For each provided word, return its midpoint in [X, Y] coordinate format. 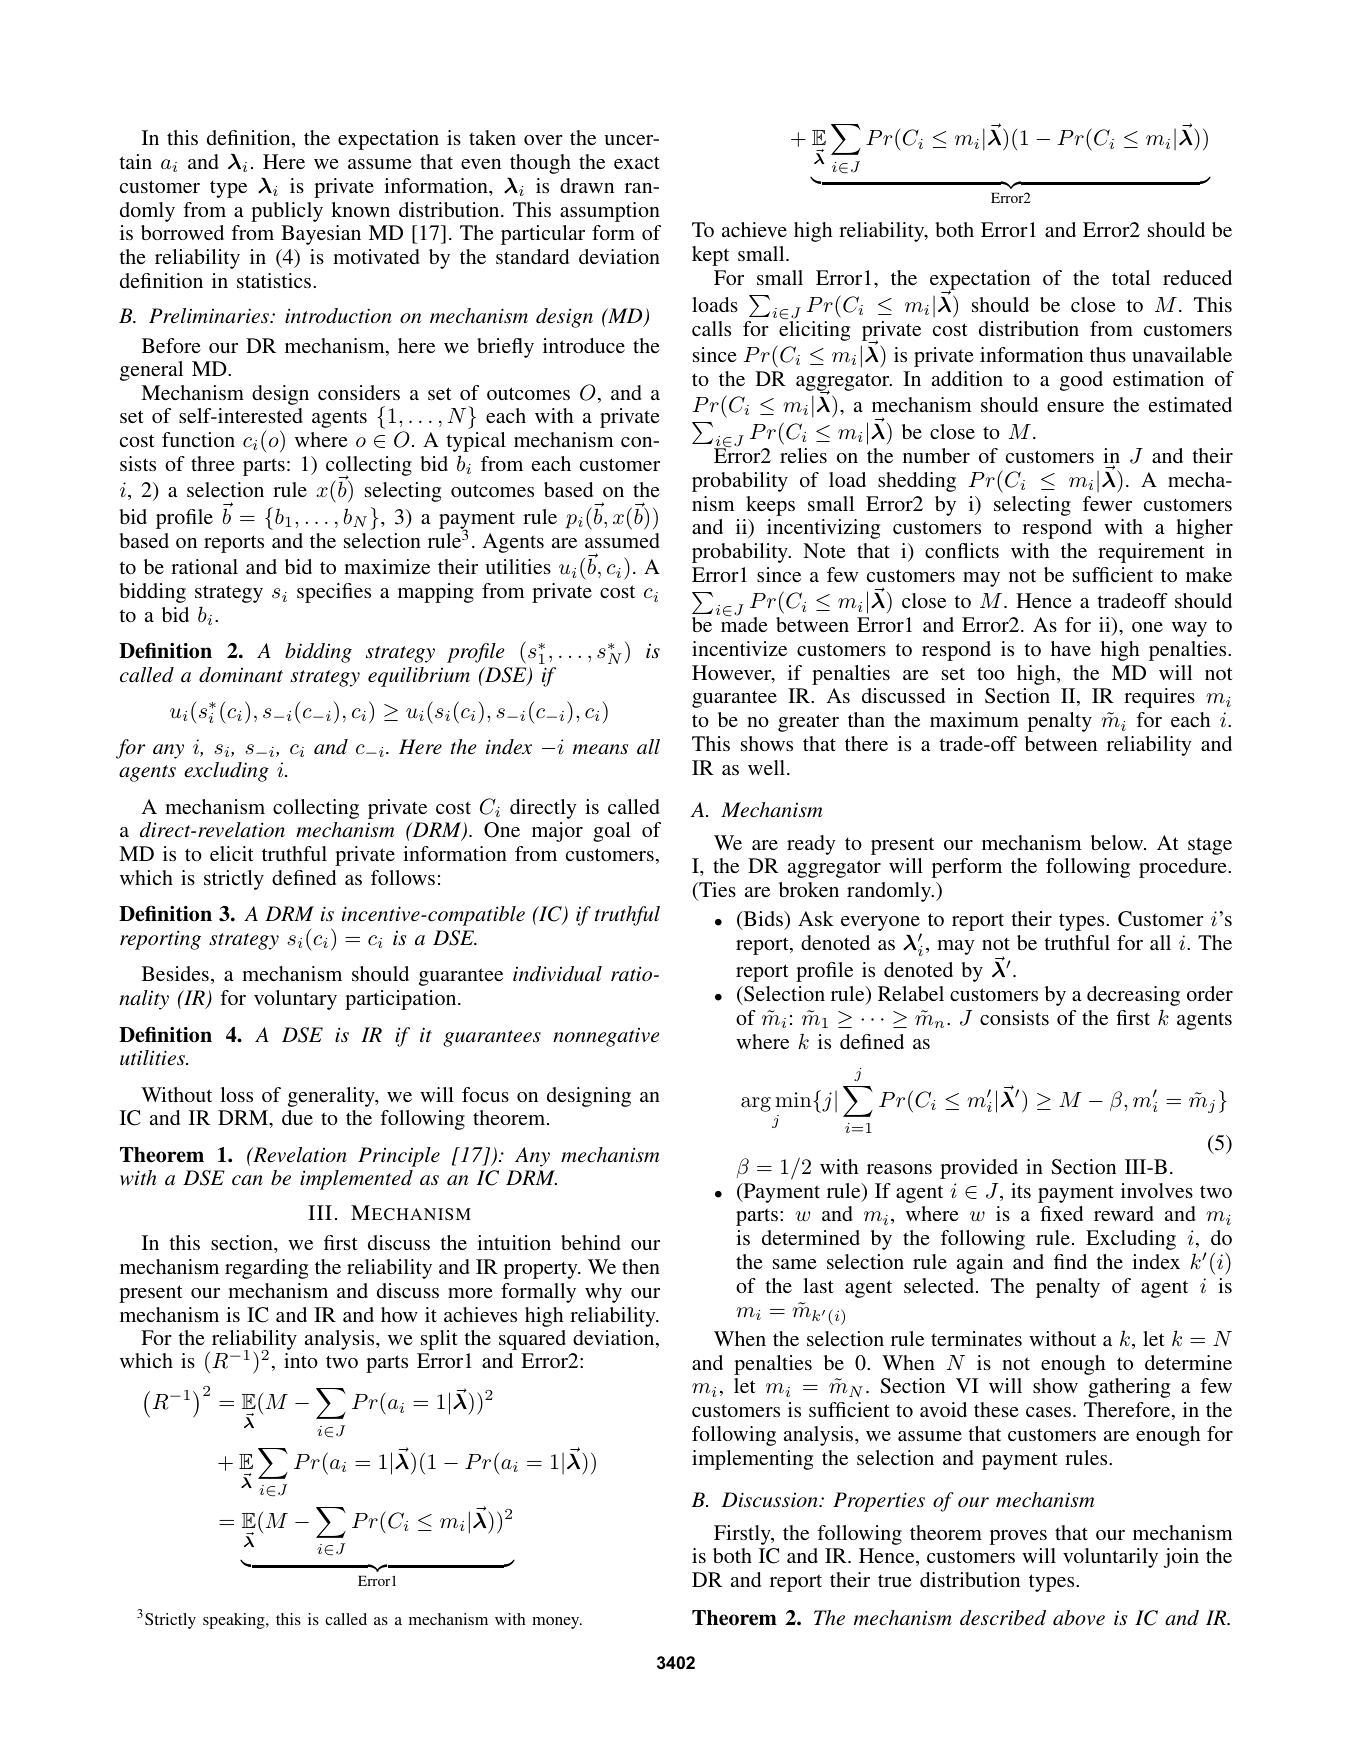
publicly [287, 212]
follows [403, 877]
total [1131, 277]
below [1118, 842]
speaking [235, 1621]
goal [612, 832]
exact [637, 162]
